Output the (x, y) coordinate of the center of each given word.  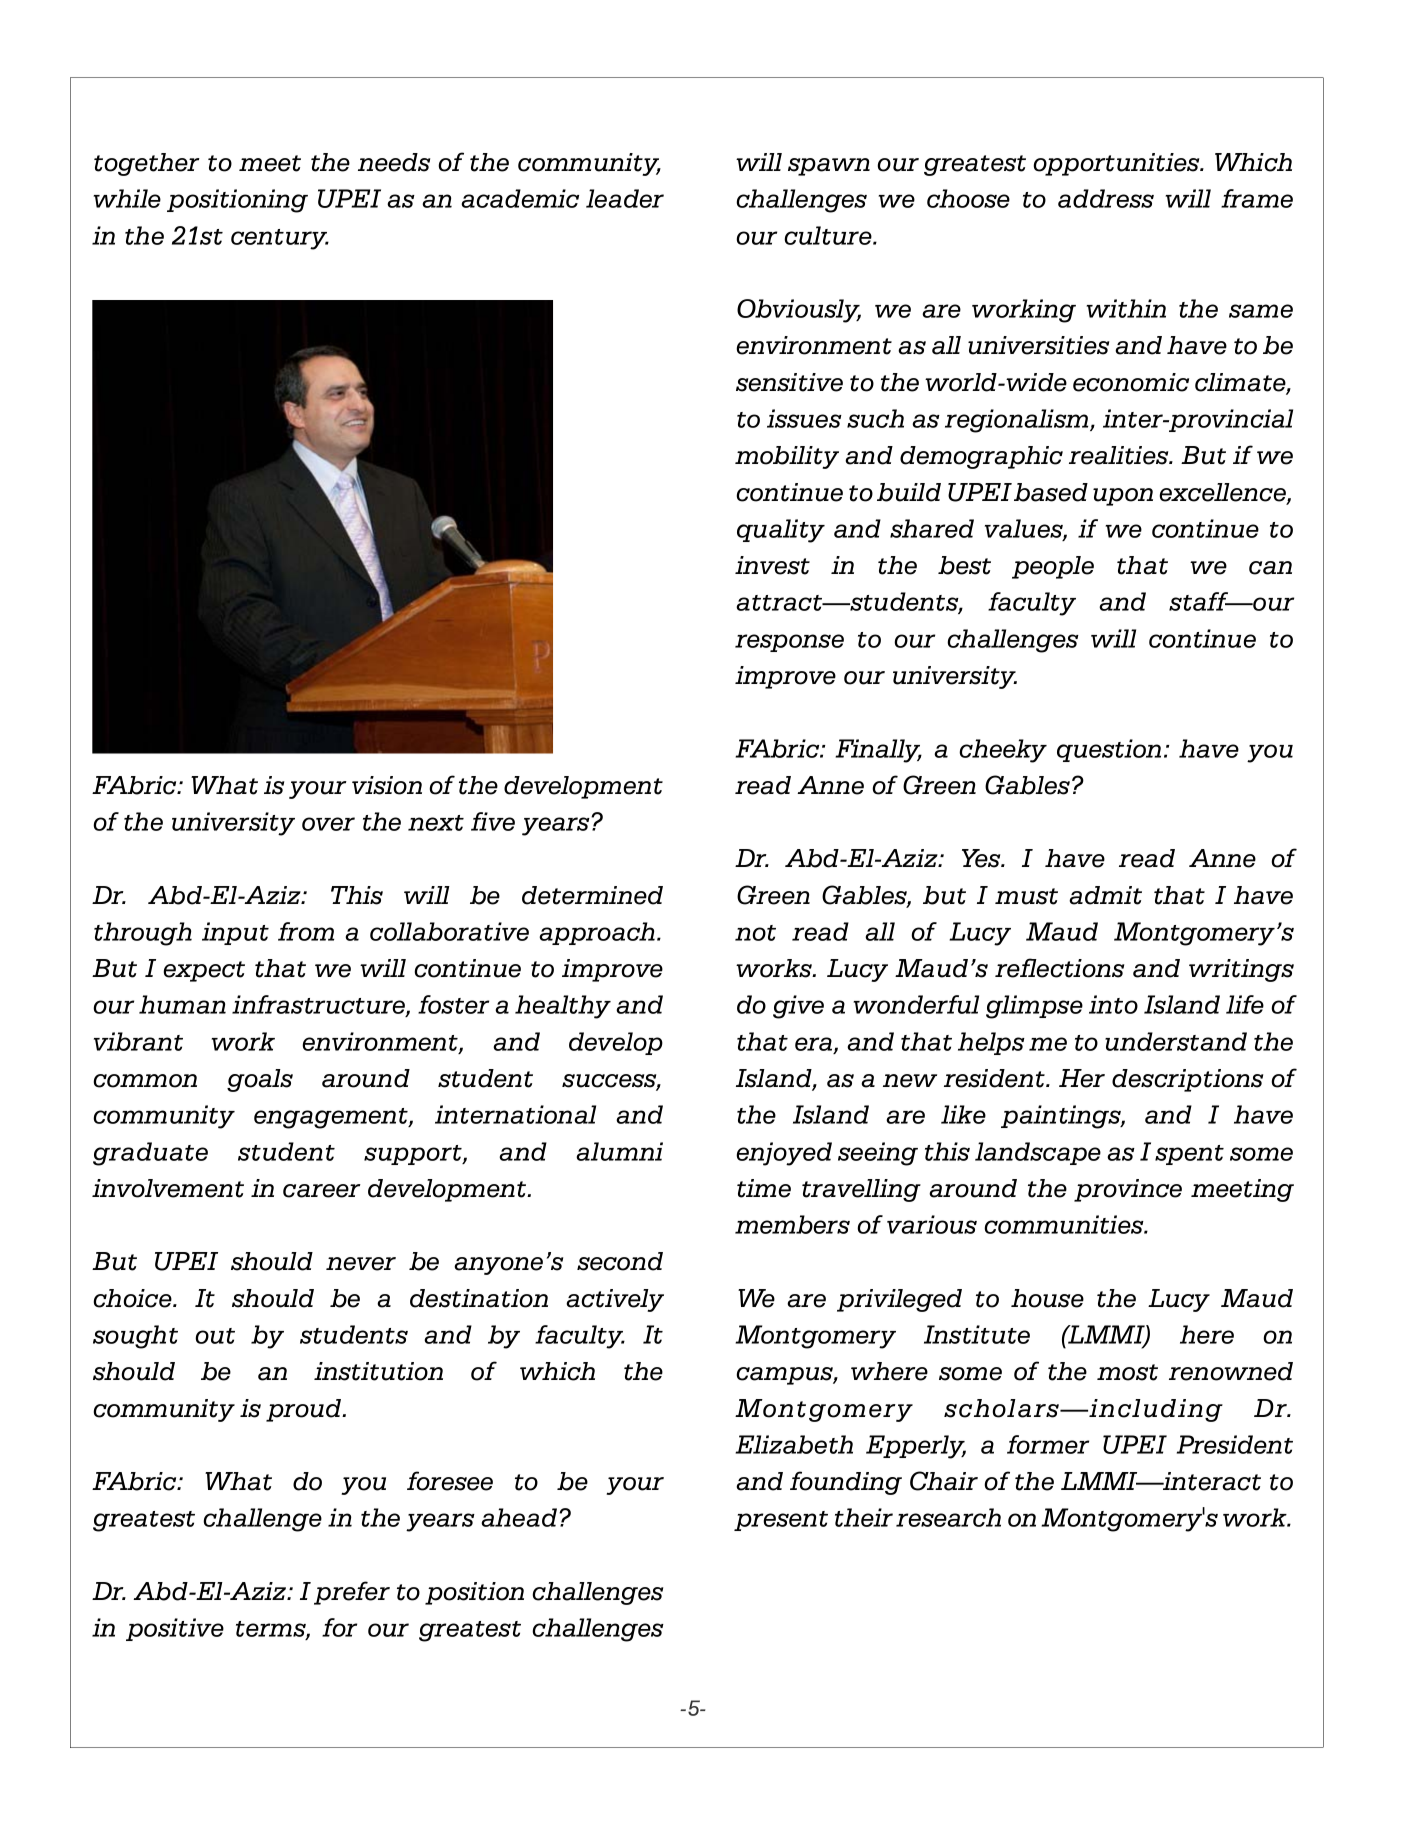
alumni (619, 1151)
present (781, 1521)
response (789, 643)
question (1109, 750)
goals (260, 1080)
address (1106, 198)
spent (1189, 1155)
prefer (352, 1593)
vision (387, 785)
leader (625, 198)
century (280, 239)
